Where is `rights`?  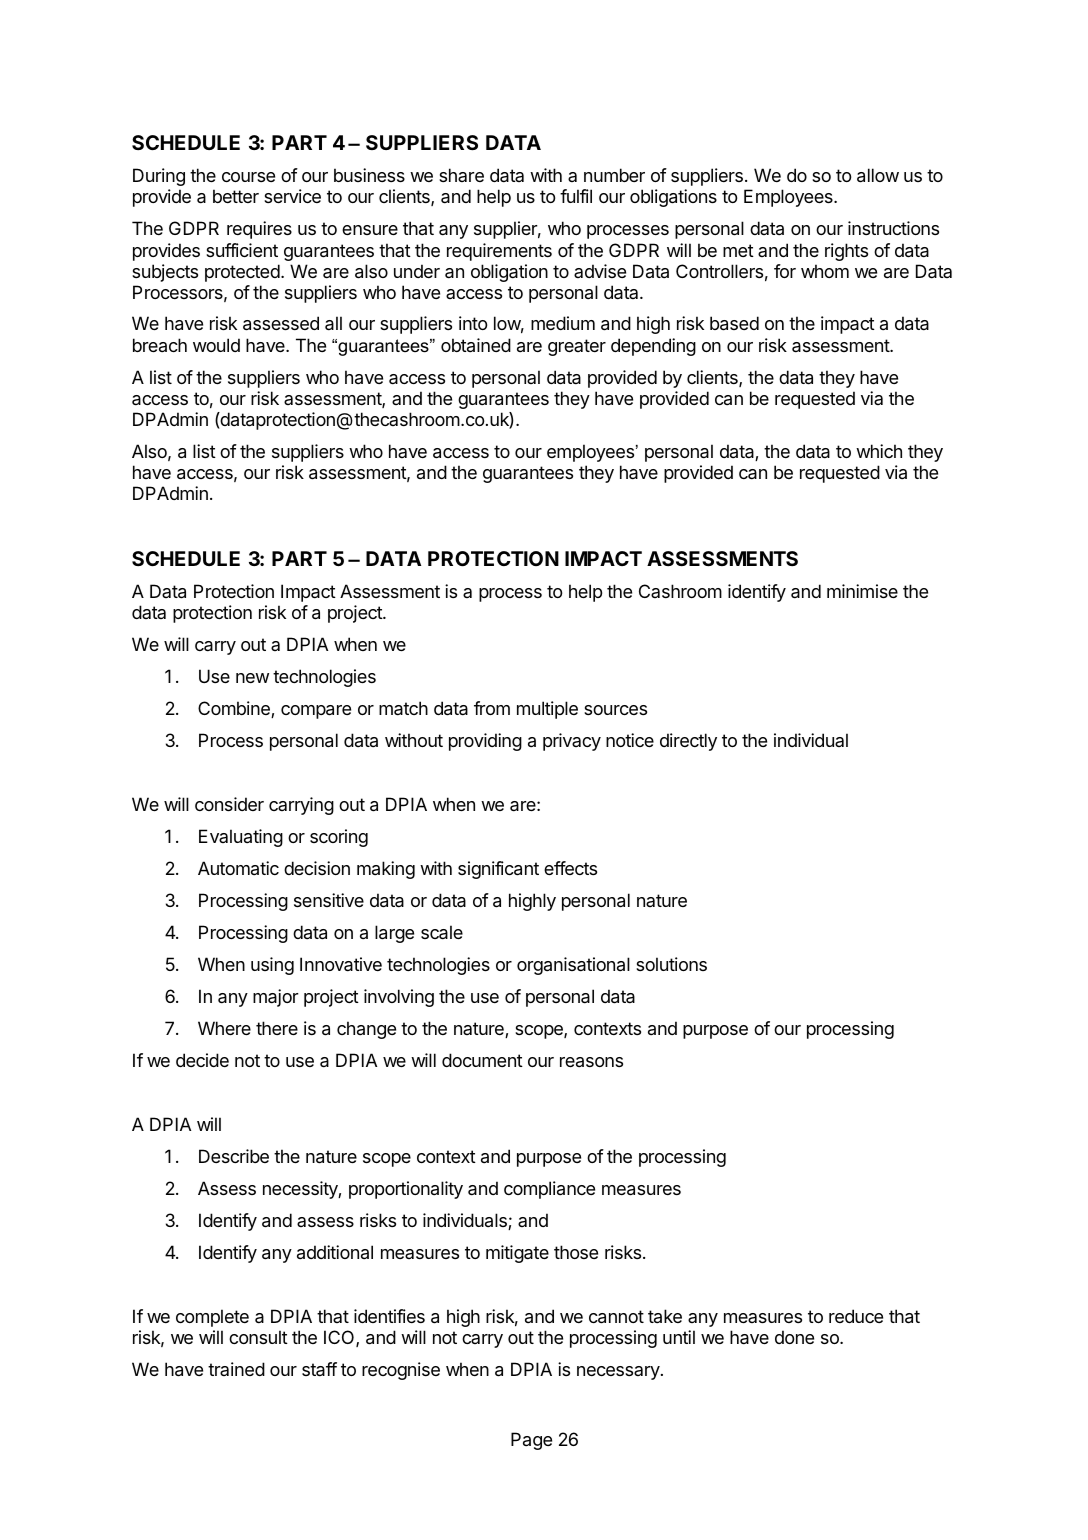 rights is located at coordinates (846, 252).
